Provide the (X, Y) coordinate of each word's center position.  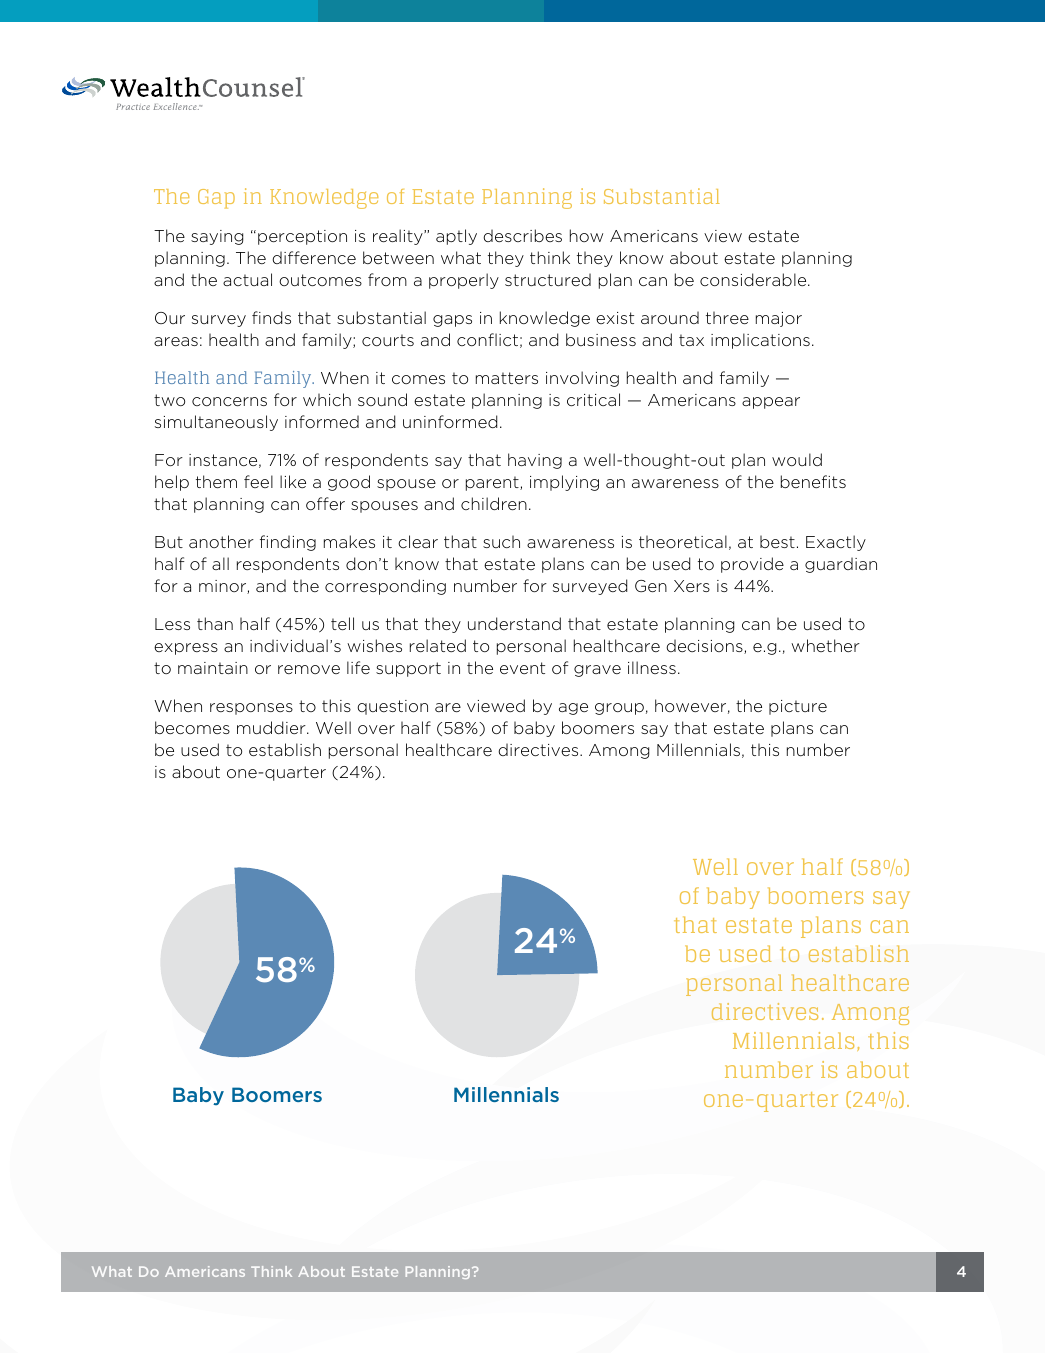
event (522, 668)
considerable (754, 279)
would (797, 459)
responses (251, 709)
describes (522, 235)
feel (258, 481)
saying (217, 237)
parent (493, 483)
